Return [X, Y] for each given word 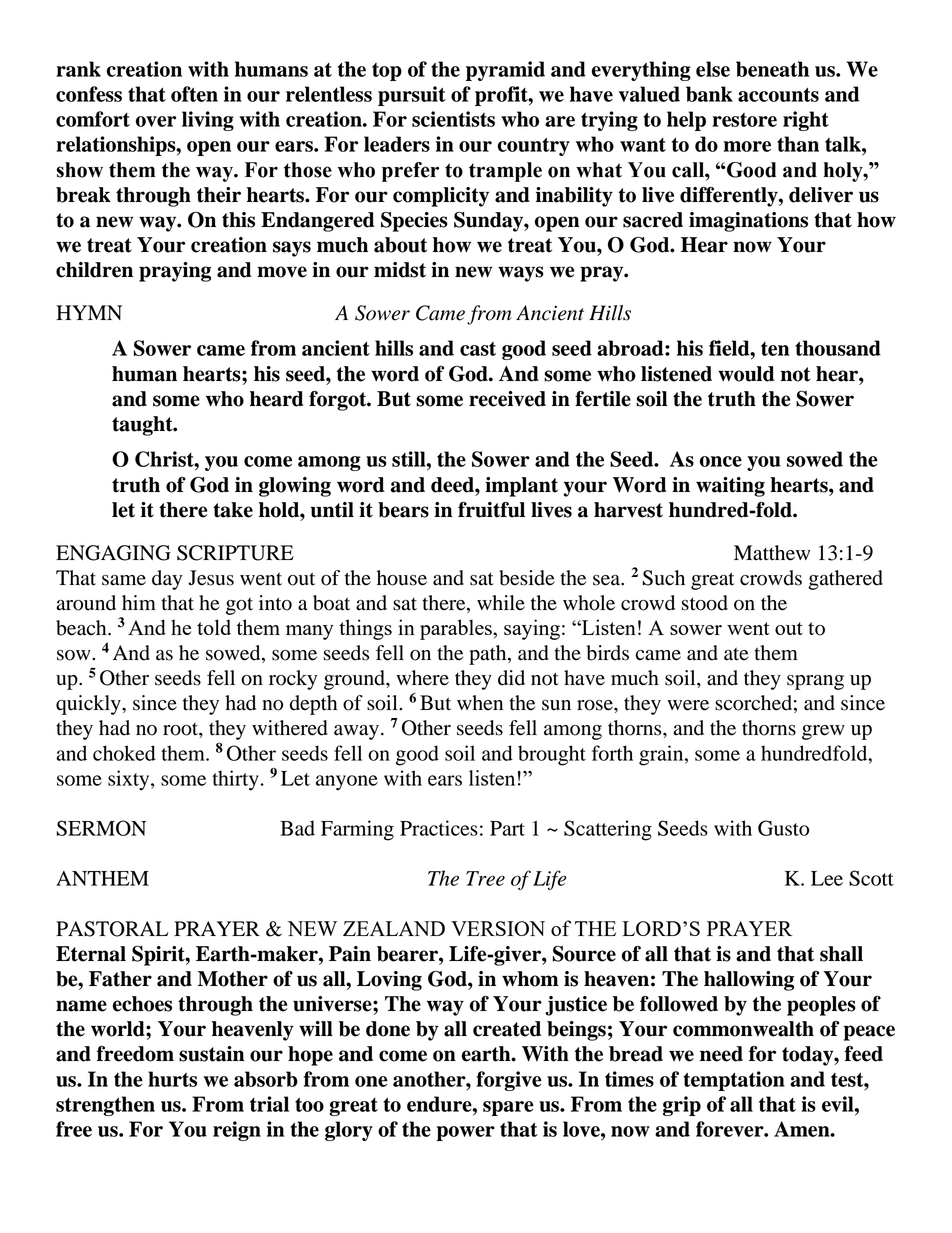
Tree [485, 878]
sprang [815, 682]
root [181, 729]
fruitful [491, 509]
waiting [730, 487]
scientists [453, 119]
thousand [838, 348]
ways [521, 274]
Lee [827, 878]
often [194, 94]
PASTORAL [112, 929]
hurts [172, 1079]
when [480, 703]
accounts [778, 95]
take [233, 510]
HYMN [89, 312]
